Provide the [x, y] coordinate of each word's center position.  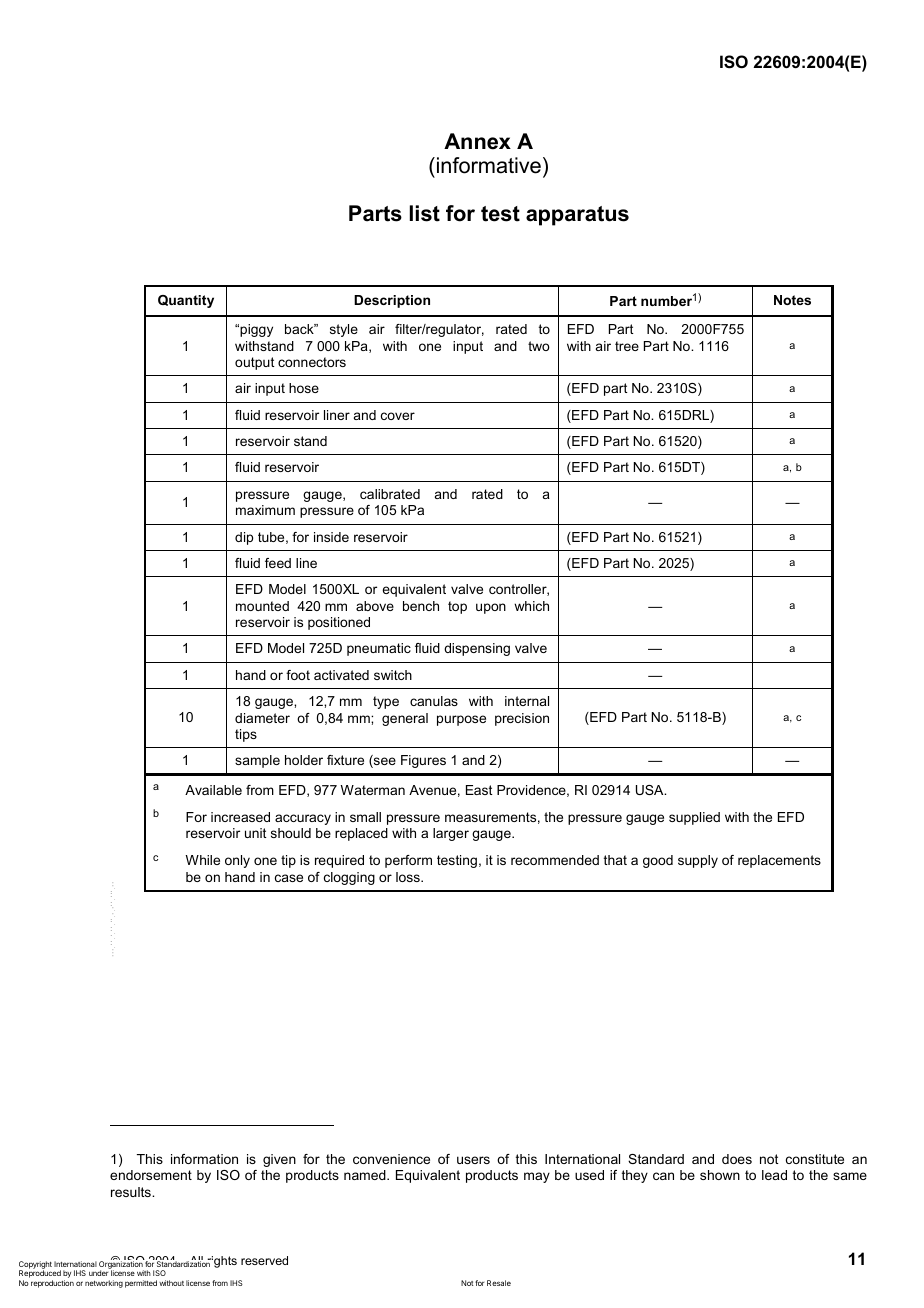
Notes [792, 300]
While [202, 860]
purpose [461, 720]
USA [651, 790]
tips [246, 735]
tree [627, 346]
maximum [265, 510]
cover [398, 416]
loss [409, 877]
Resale [499, 1283]
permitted [141, 1284]
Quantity [186, 301]
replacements [779, 861]
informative [489, 165]
